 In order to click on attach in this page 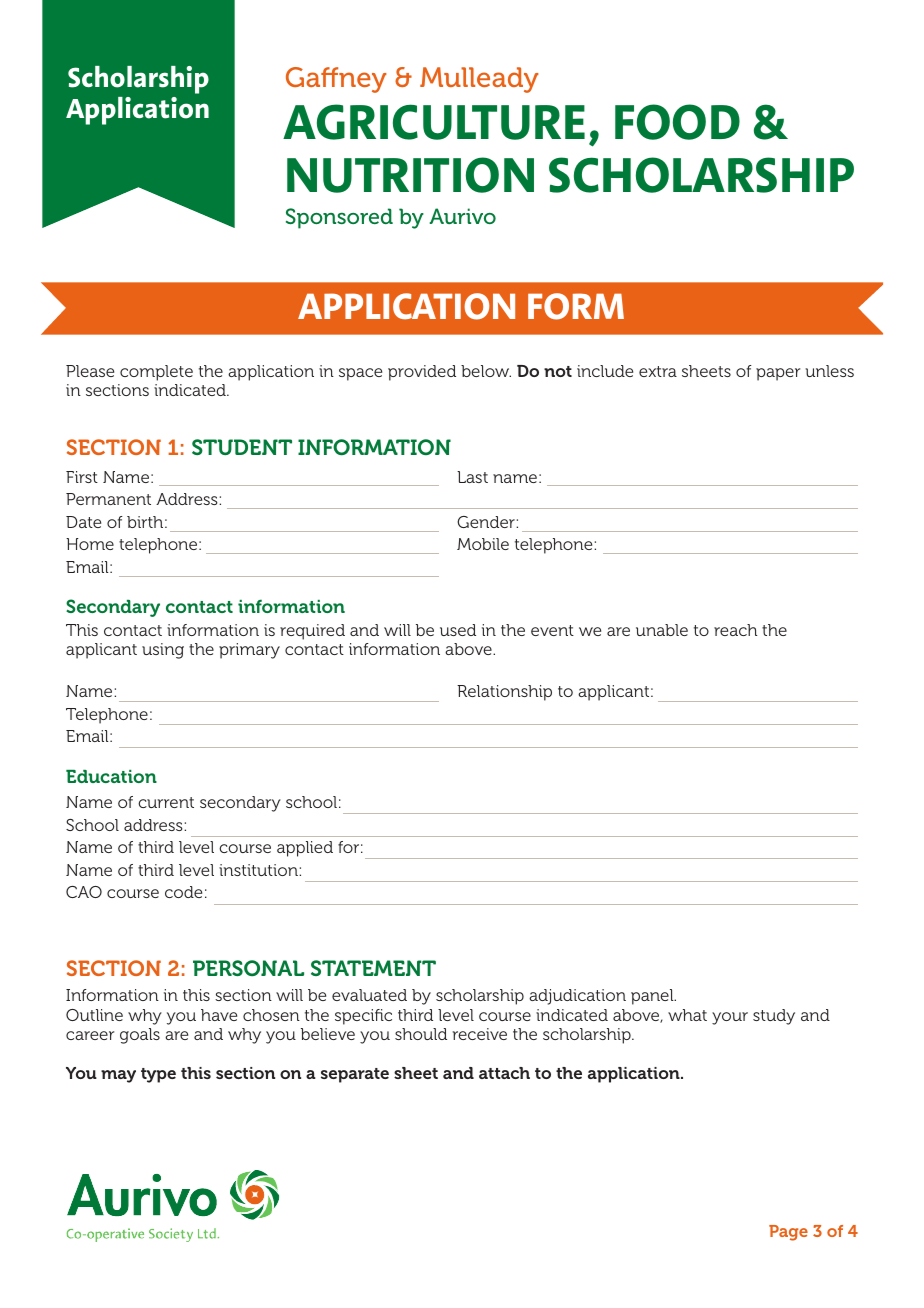, I will do `click(504, 1073)`.
